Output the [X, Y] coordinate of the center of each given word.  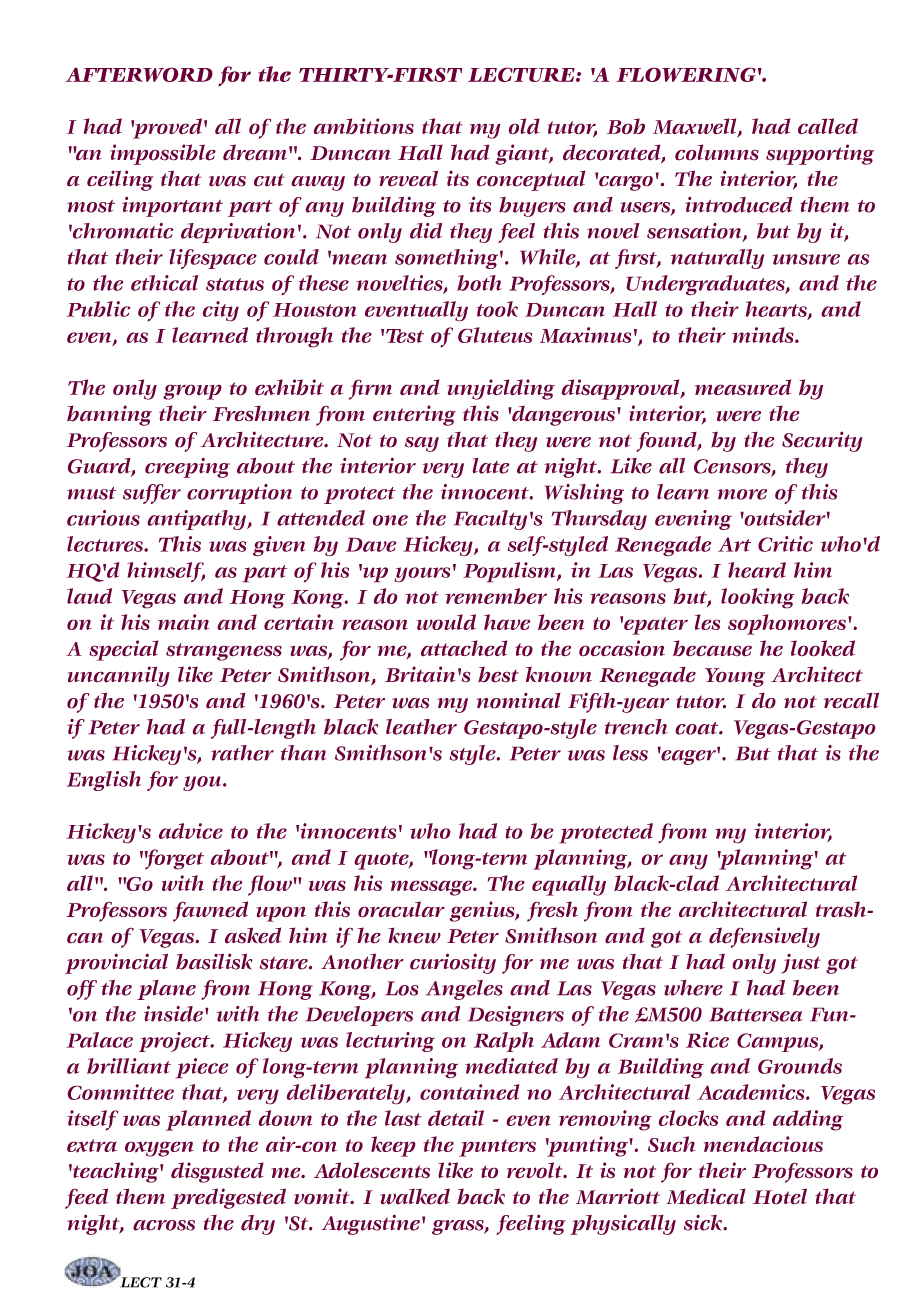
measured [743, 387]
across [164, 1225]
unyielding [501, 389]
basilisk [214, 961]
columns [717, 152]
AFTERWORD [139, 74]
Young [735, 677]
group [192, 392]
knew [414, 935]
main [183, 622]
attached [464, 648]
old [524, 126]
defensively [764, 937]
